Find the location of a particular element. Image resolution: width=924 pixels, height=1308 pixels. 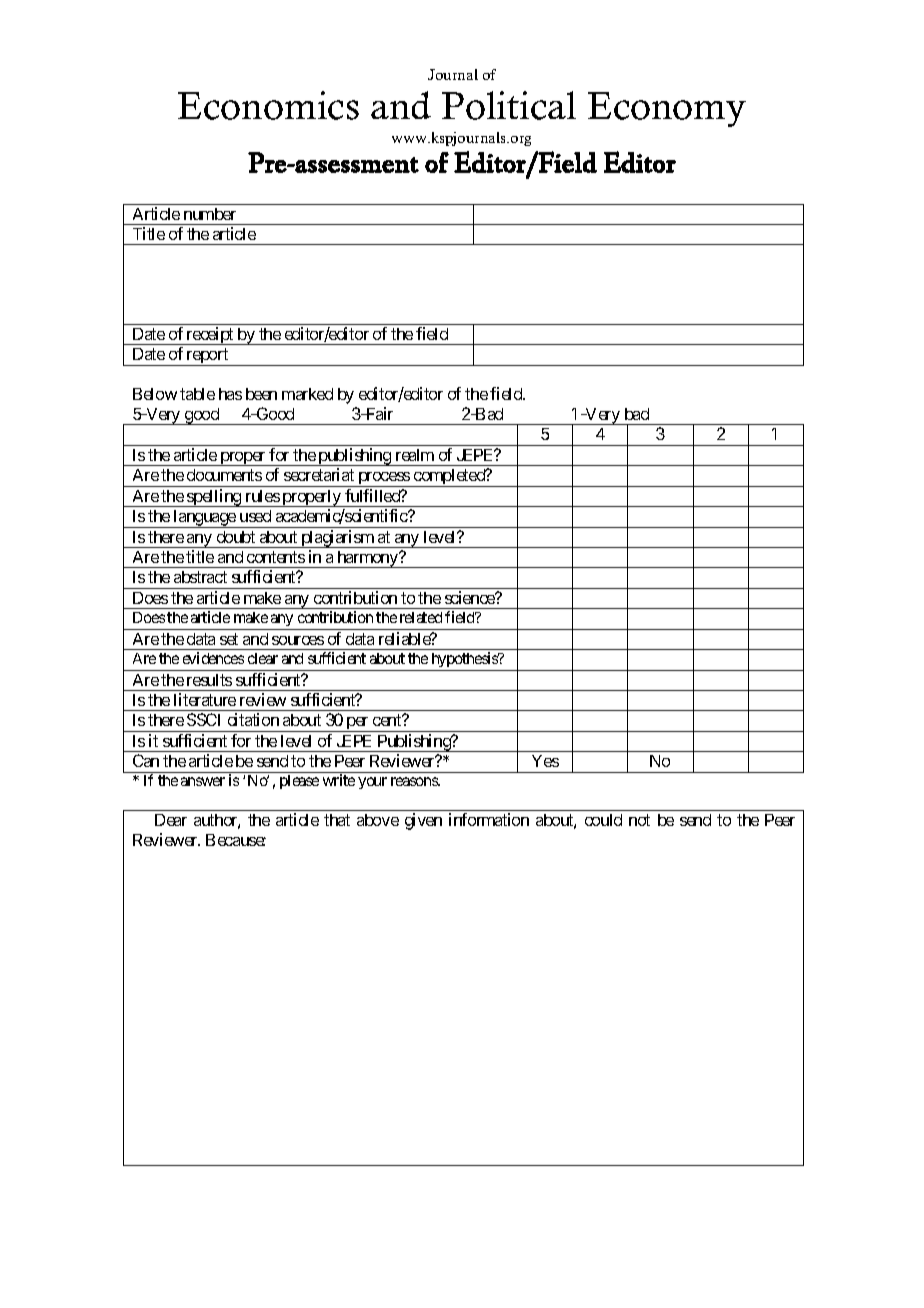

Political is located at coordinates (509, 105).
